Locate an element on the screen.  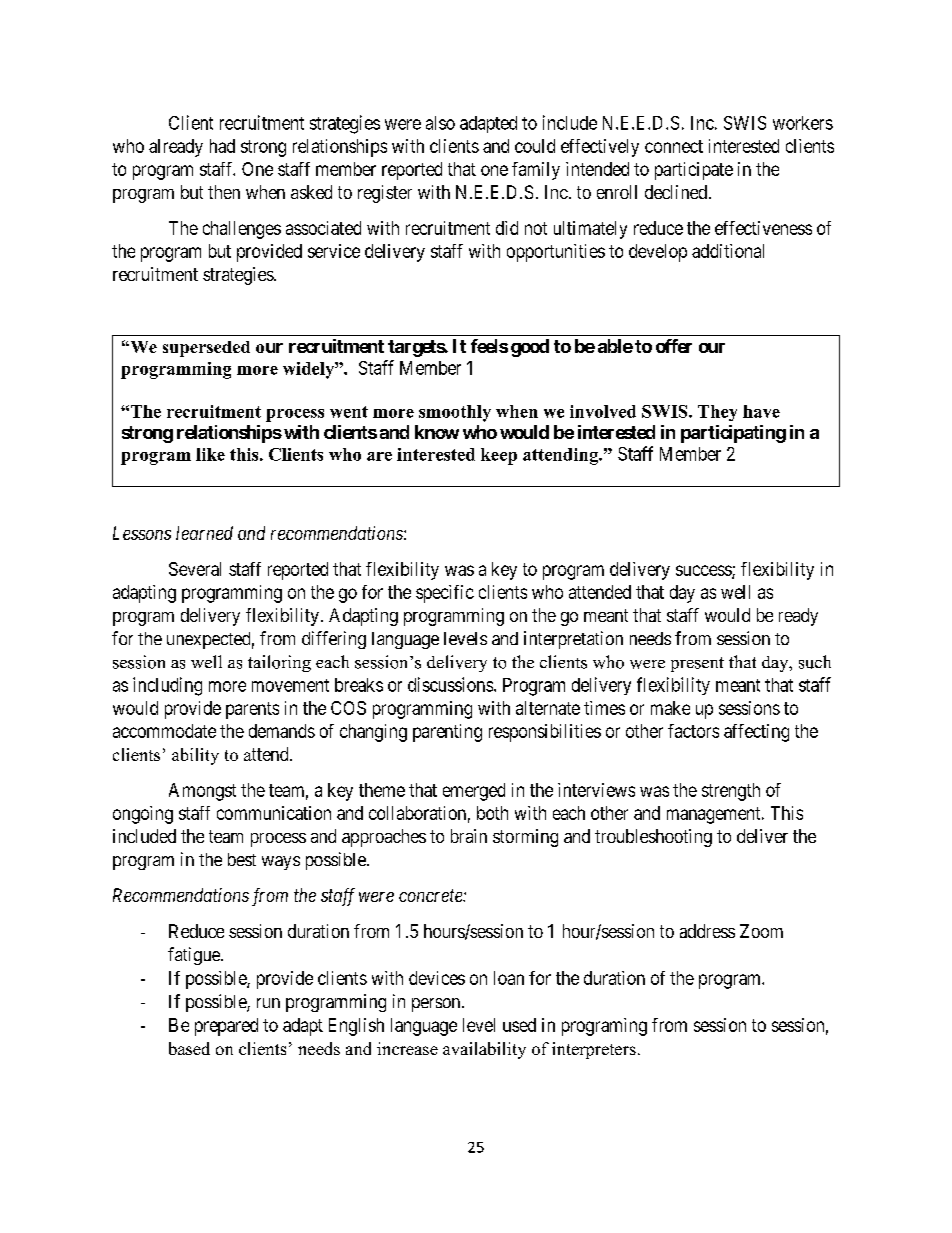
had is located at coordinates (222, 146).
